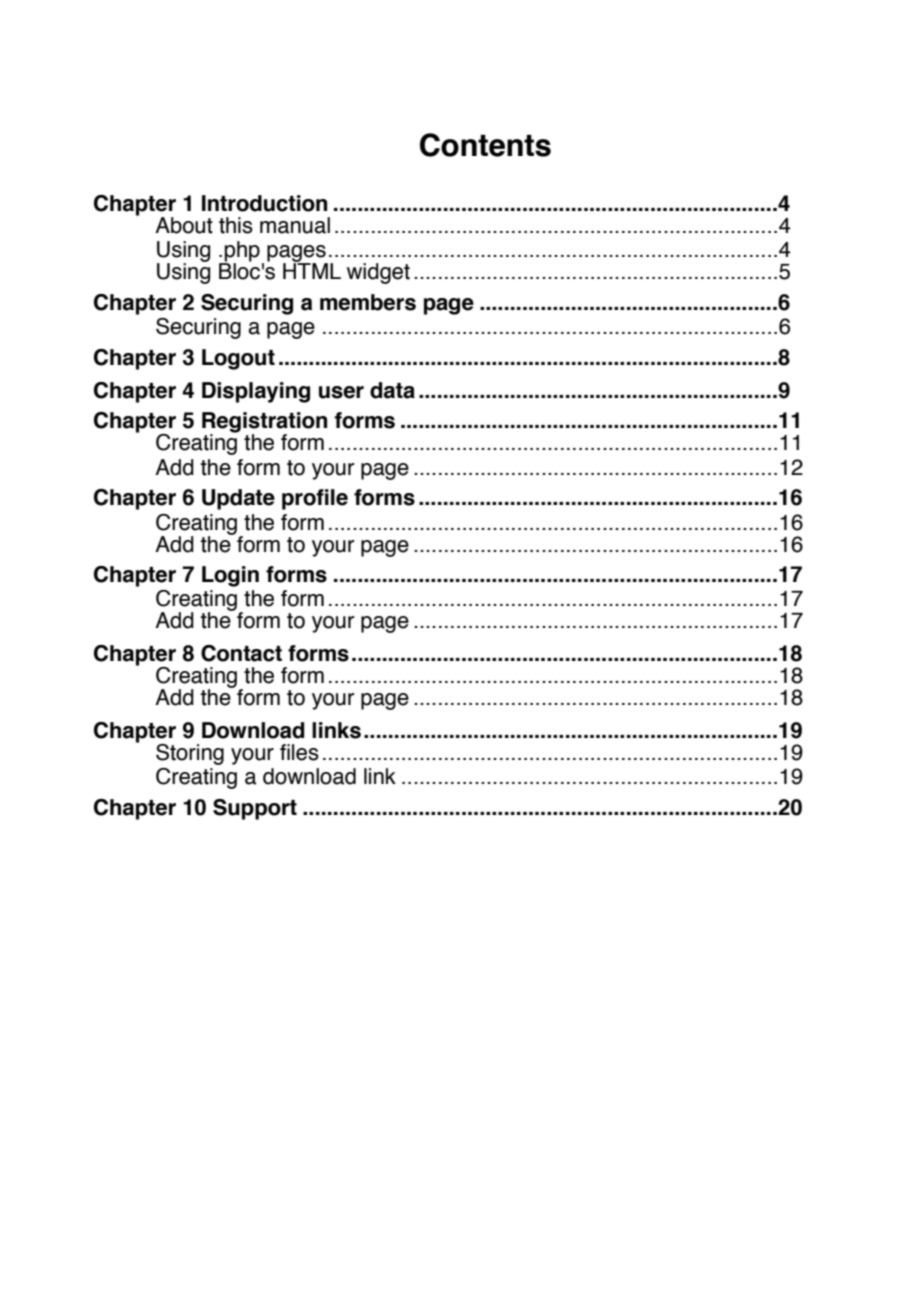 The height and width of the document is (1308, 924). What do you see at coordinates (190, 754) in the document?
I see `Storing` at bounding box center [190, 754].
